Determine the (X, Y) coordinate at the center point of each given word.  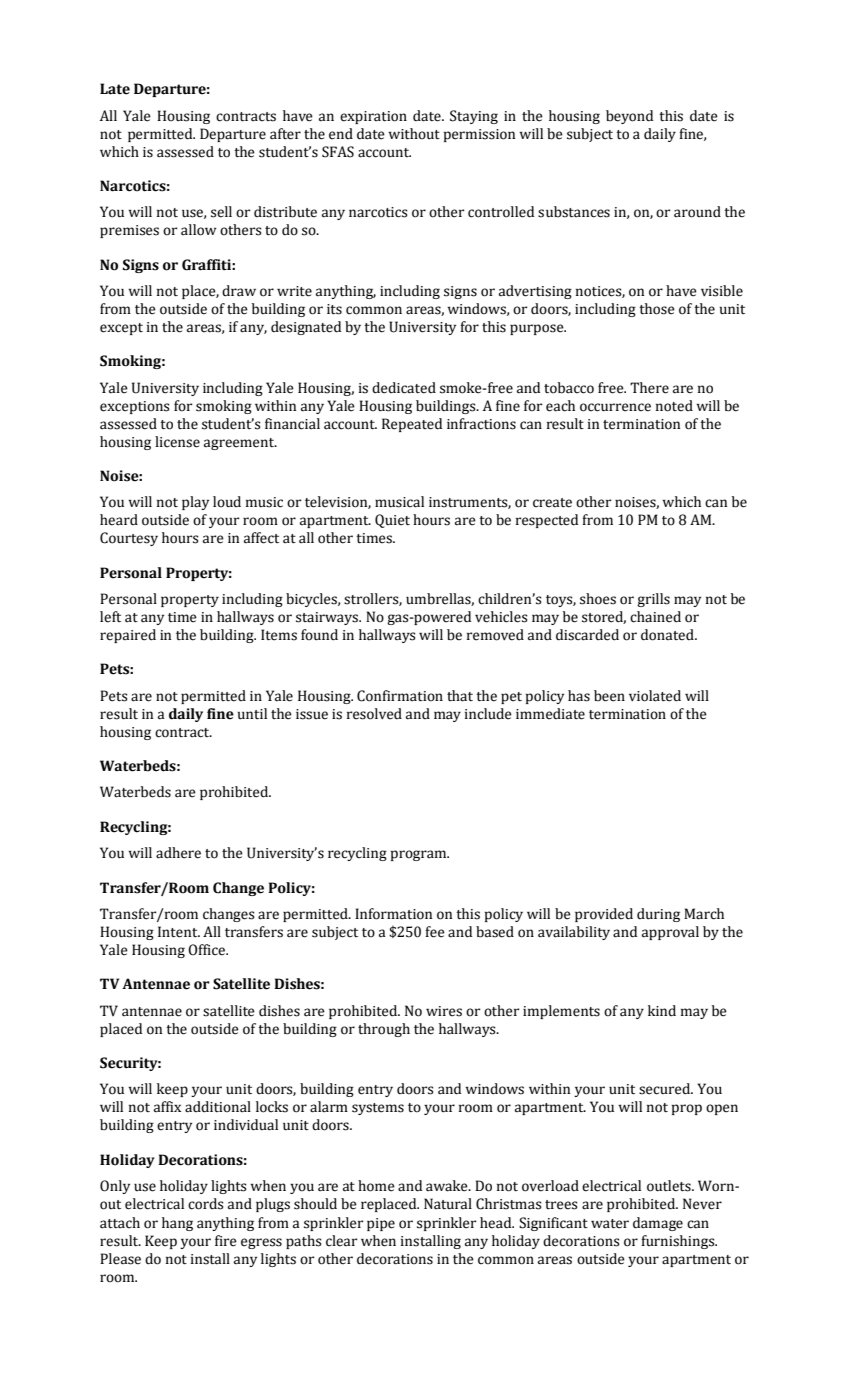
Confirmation (400, 696)
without (414, 134)
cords (206, 1204)
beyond (629, 117)
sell (221, 212)
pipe (381, 1224)
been (609, 696)
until (252, 714)
